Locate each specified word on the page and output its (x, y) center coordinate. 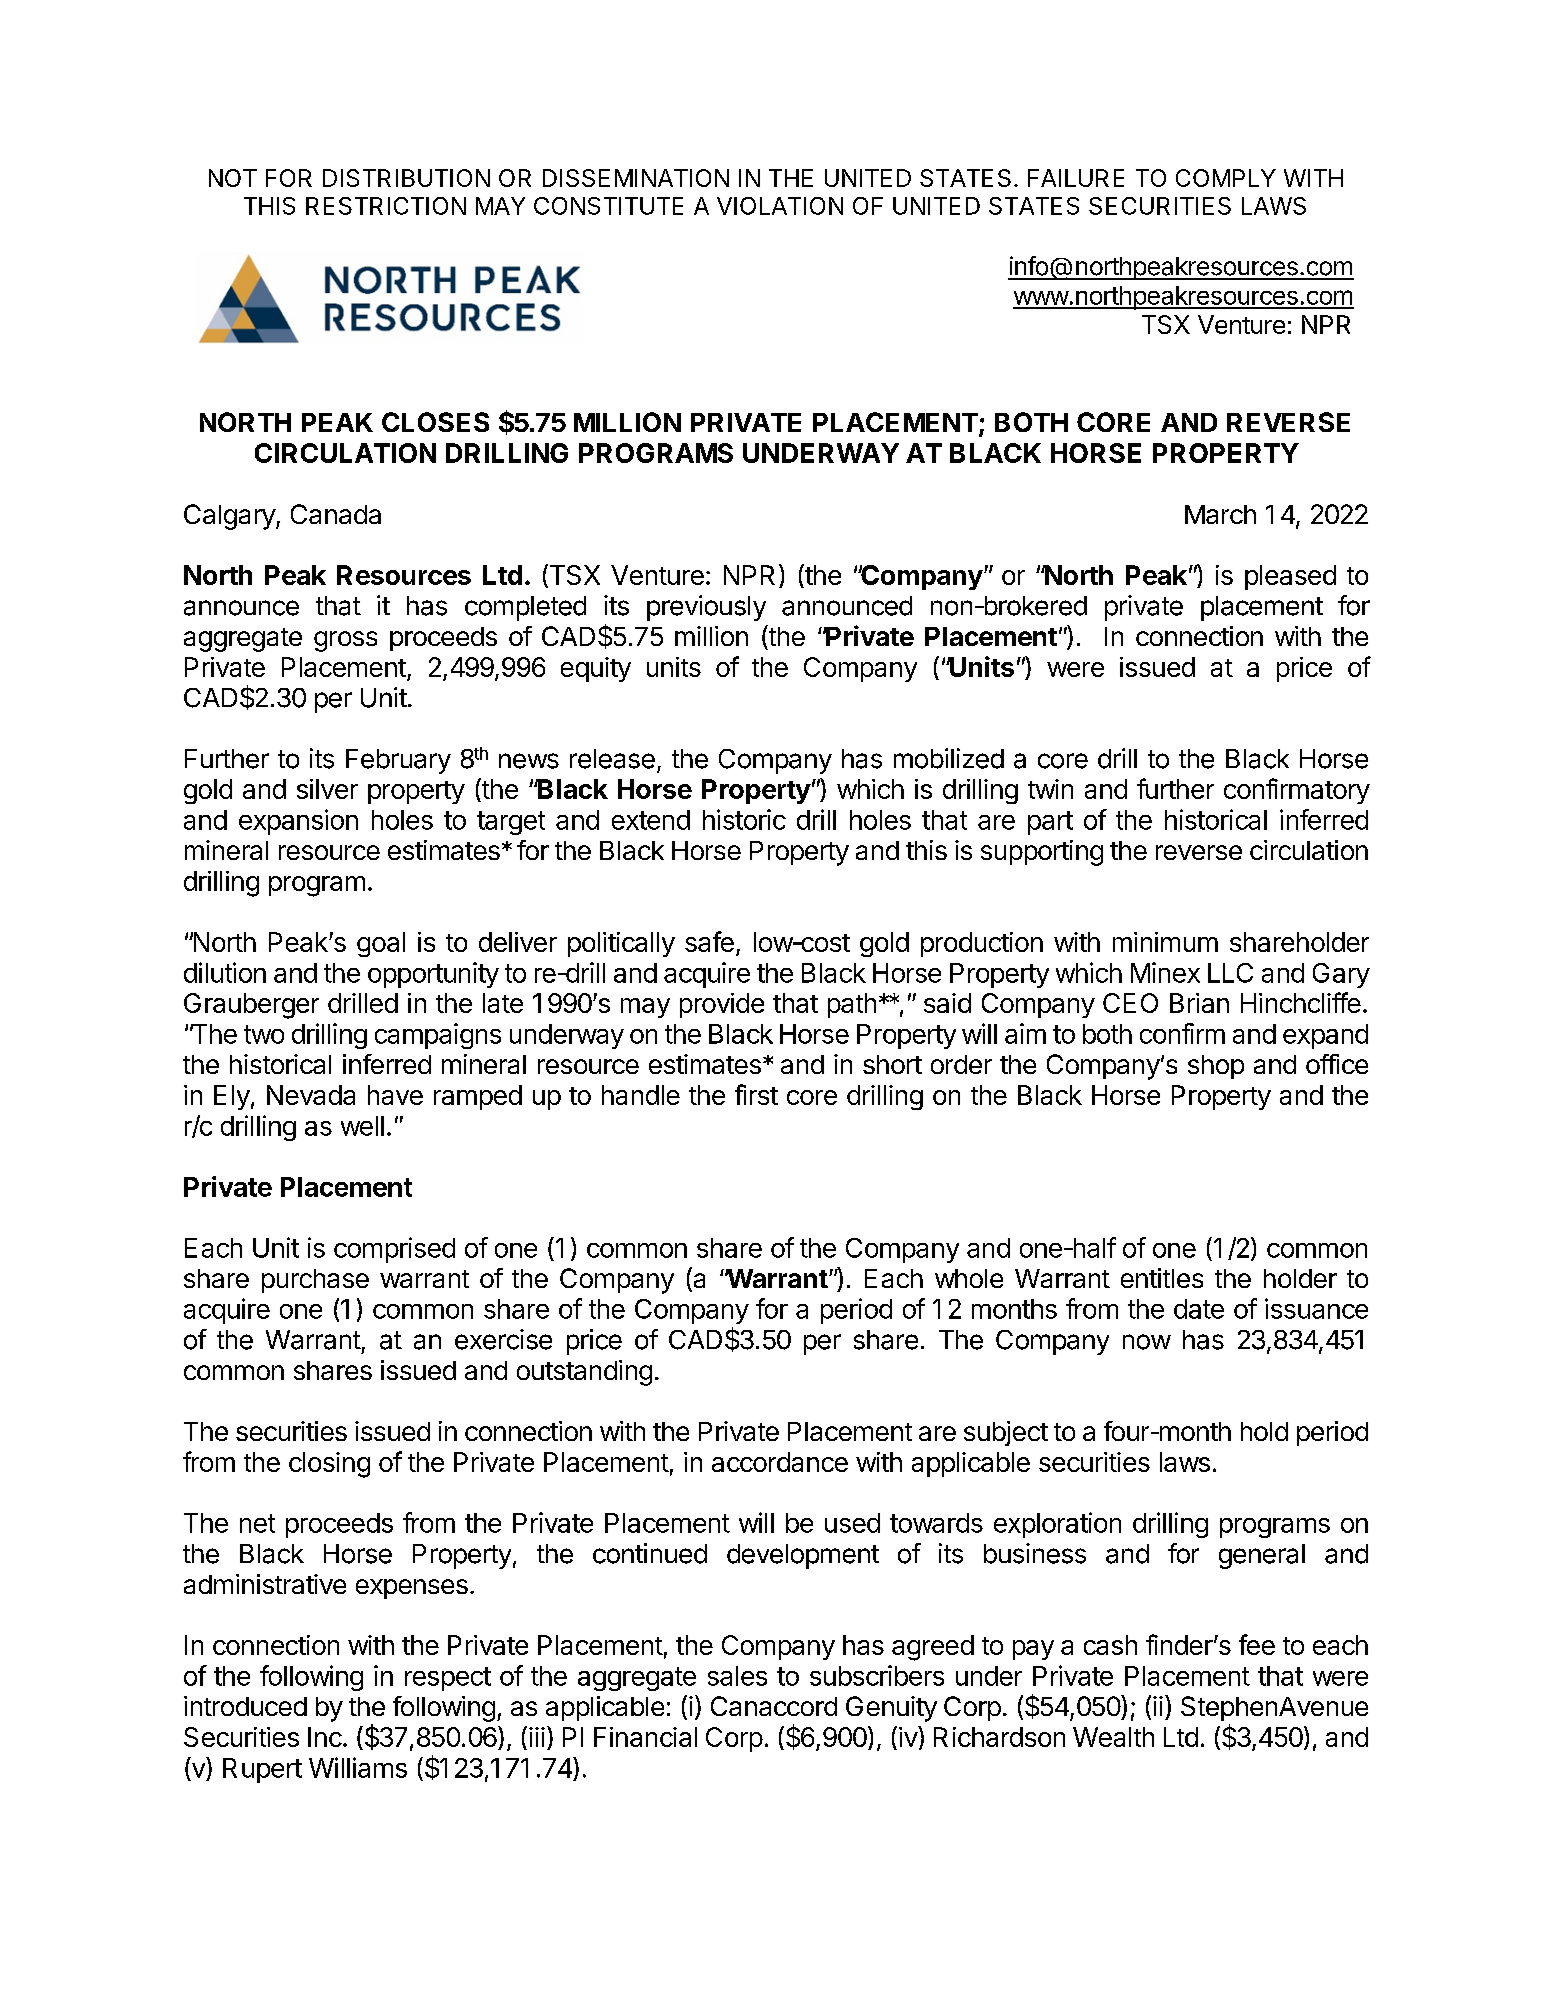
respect (448, 1679)
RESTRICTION (386, 206)
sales (737, 1676)
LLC (1230, 973)
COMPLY (1226, 178)
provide (722, 1005)
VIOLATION (780, 206)
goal (381, 944)
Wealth (1113, 1737)
